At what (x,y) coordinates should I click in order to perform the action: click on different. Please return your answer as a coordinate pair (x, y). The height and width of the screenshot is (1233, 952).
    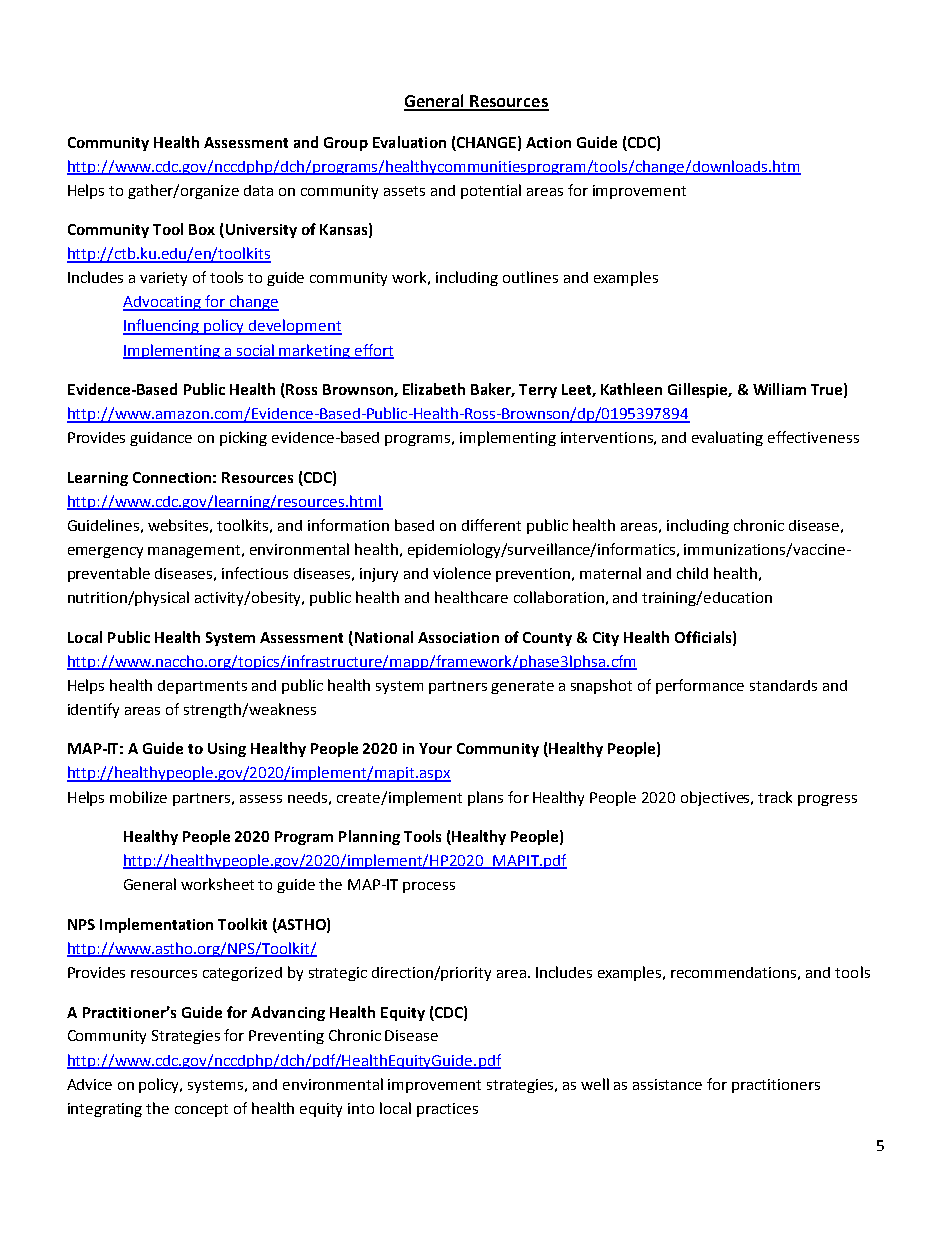
    Looking at the image, I should click on (491, 525).
